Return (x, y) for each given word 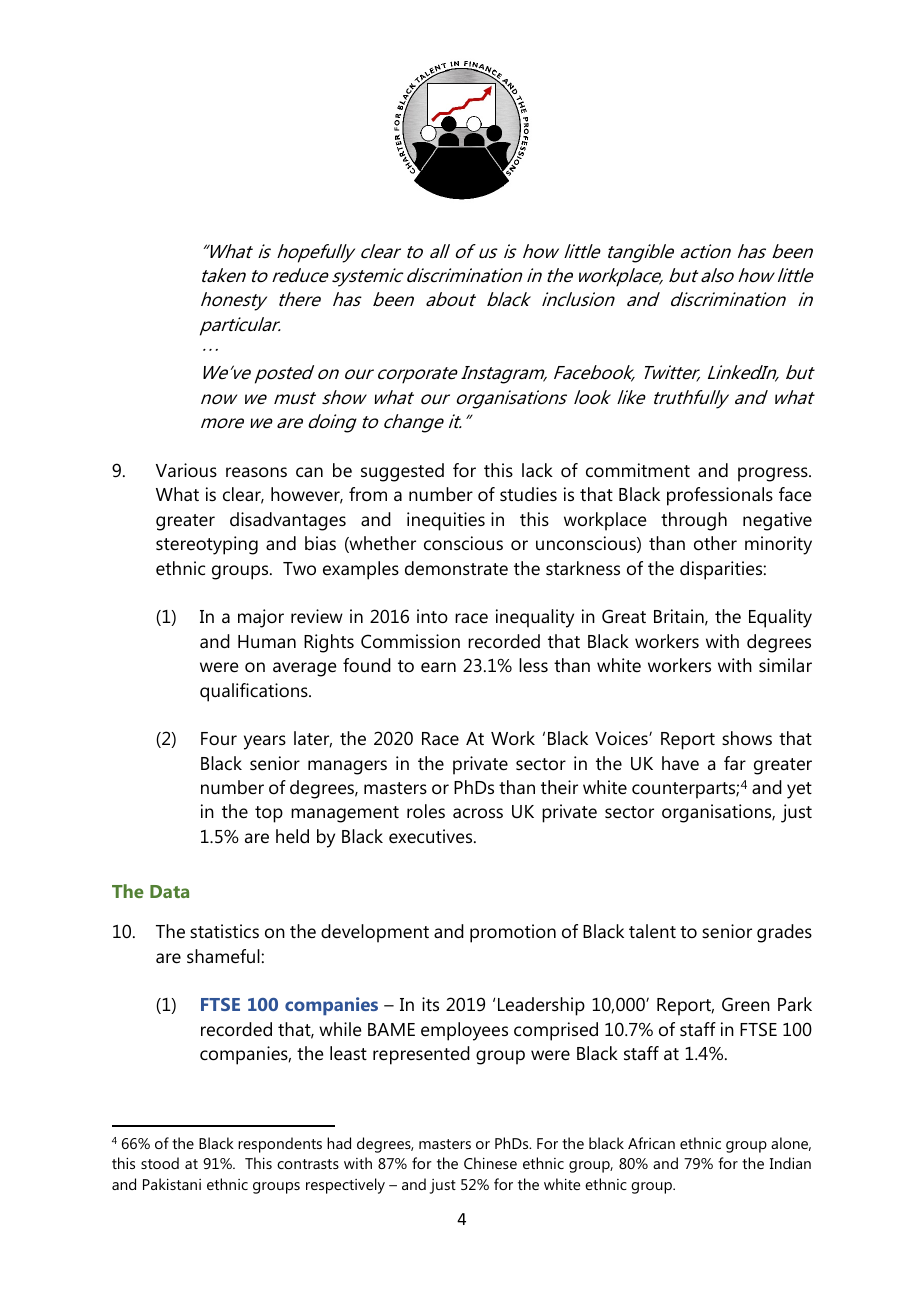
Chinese (490, 1163)
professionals (720, 496)
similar (785, 665)
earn (438, 667)
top (269, 814)
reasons (256, 472)
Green (746, 1004)
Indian (790, 1163)
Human (267, 641)
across (478, 813)
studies (528, 494)
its (430, 1004)
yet (799, 790)
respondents (280, 1145)
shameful (223, 956)
